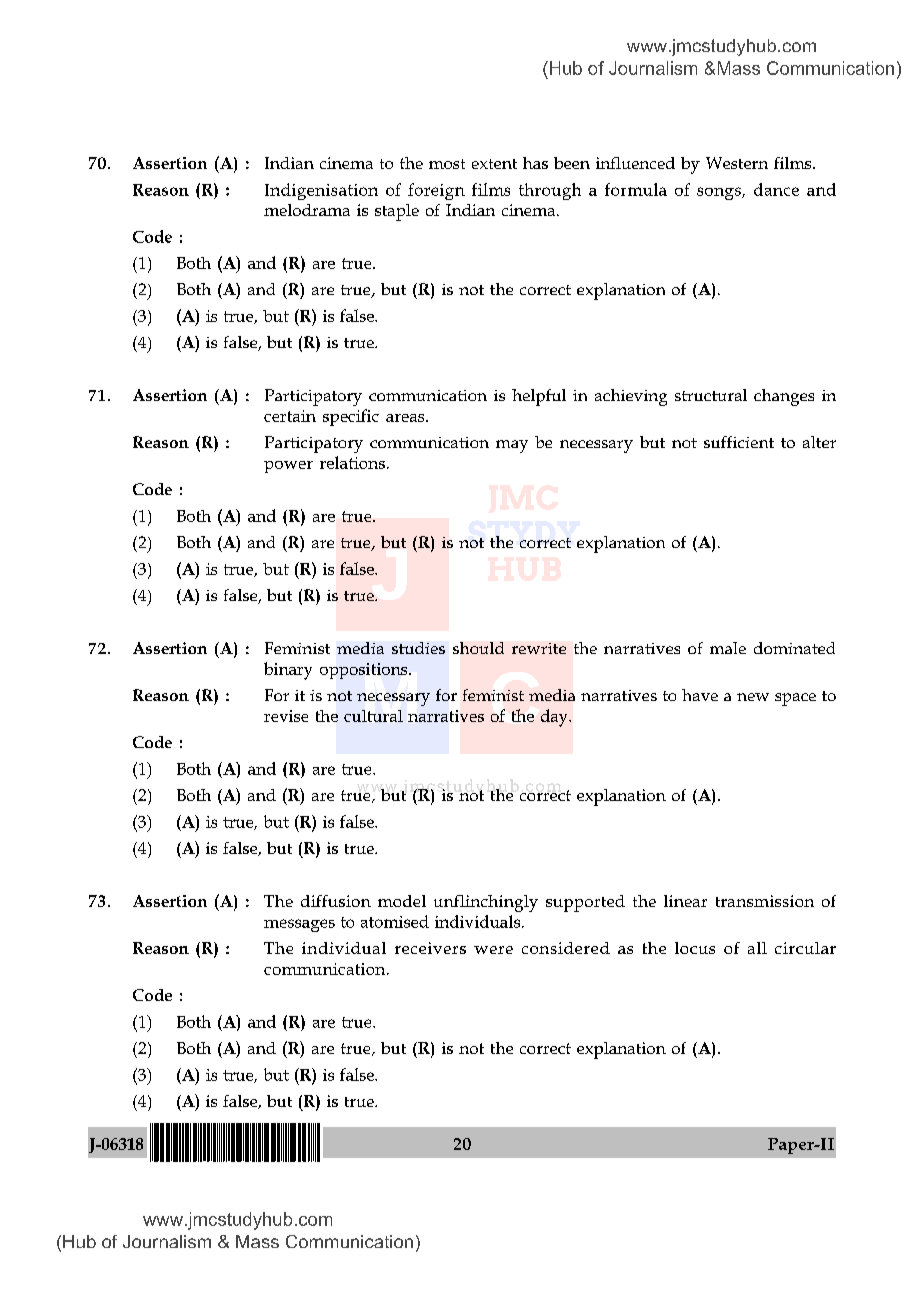 Image resolution: width=924 pixels, height=1308 pixels. What do you see at coordinates (352, 462) in the screenshot?
I see `relations` at bounding box center [352, 462].
